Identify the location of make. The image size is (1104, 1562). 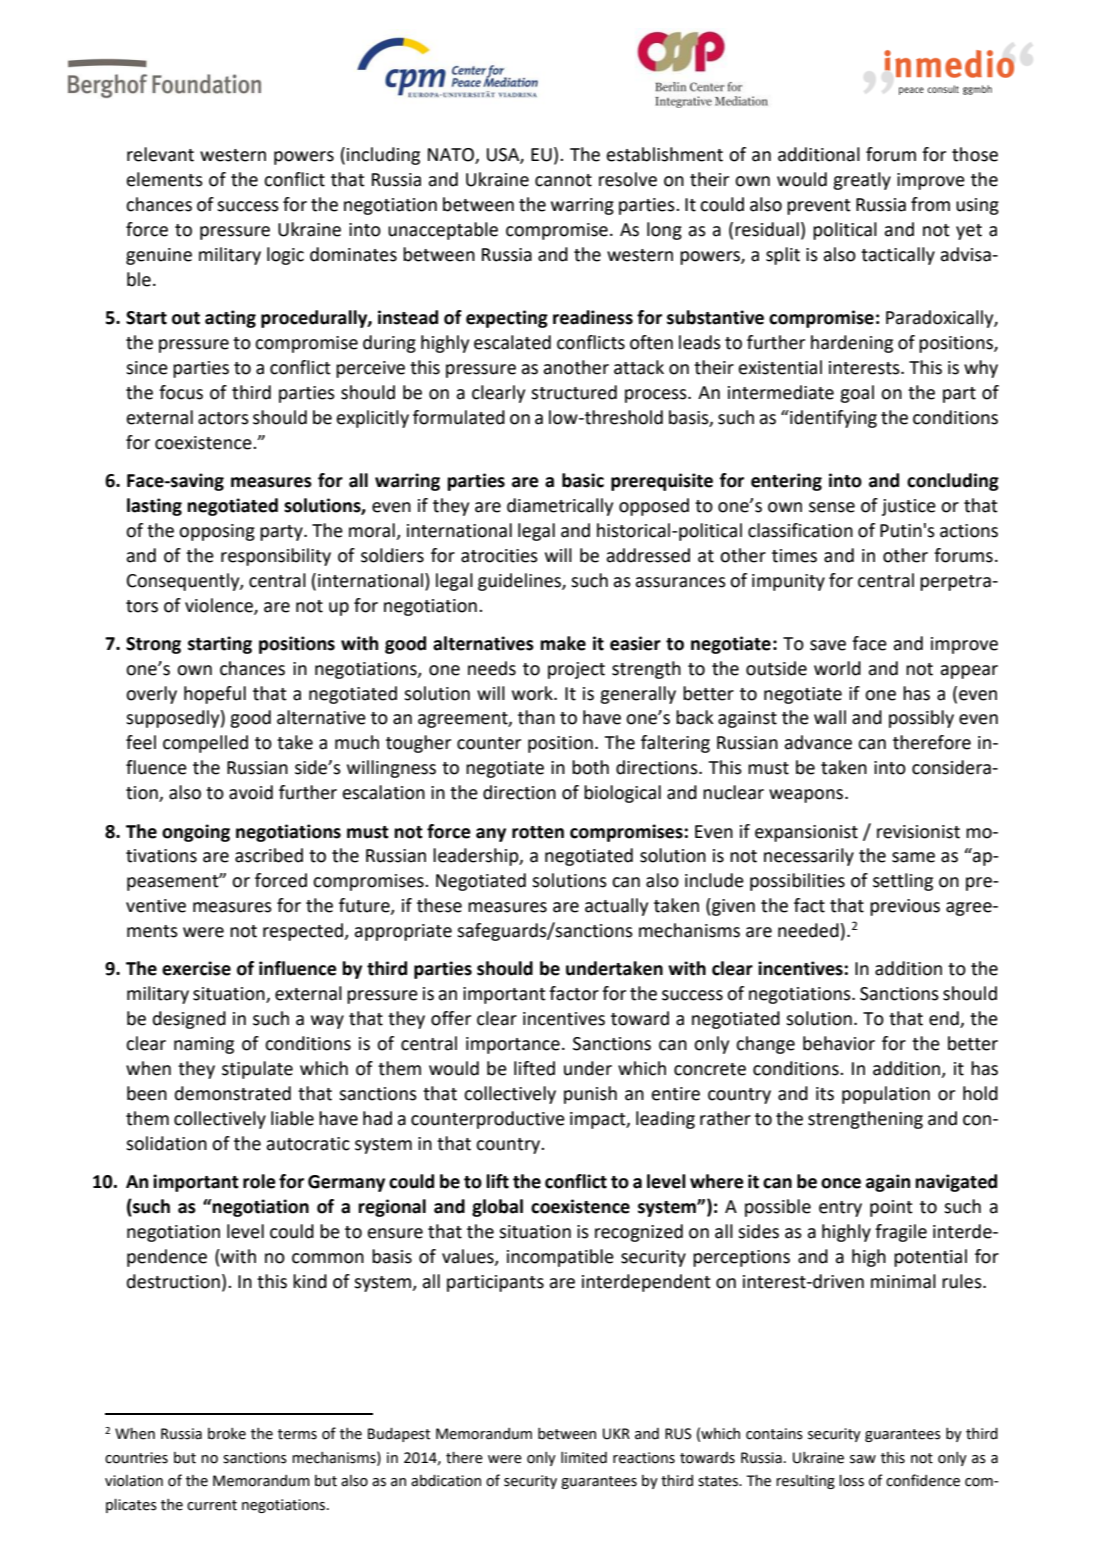
(563, 643).
